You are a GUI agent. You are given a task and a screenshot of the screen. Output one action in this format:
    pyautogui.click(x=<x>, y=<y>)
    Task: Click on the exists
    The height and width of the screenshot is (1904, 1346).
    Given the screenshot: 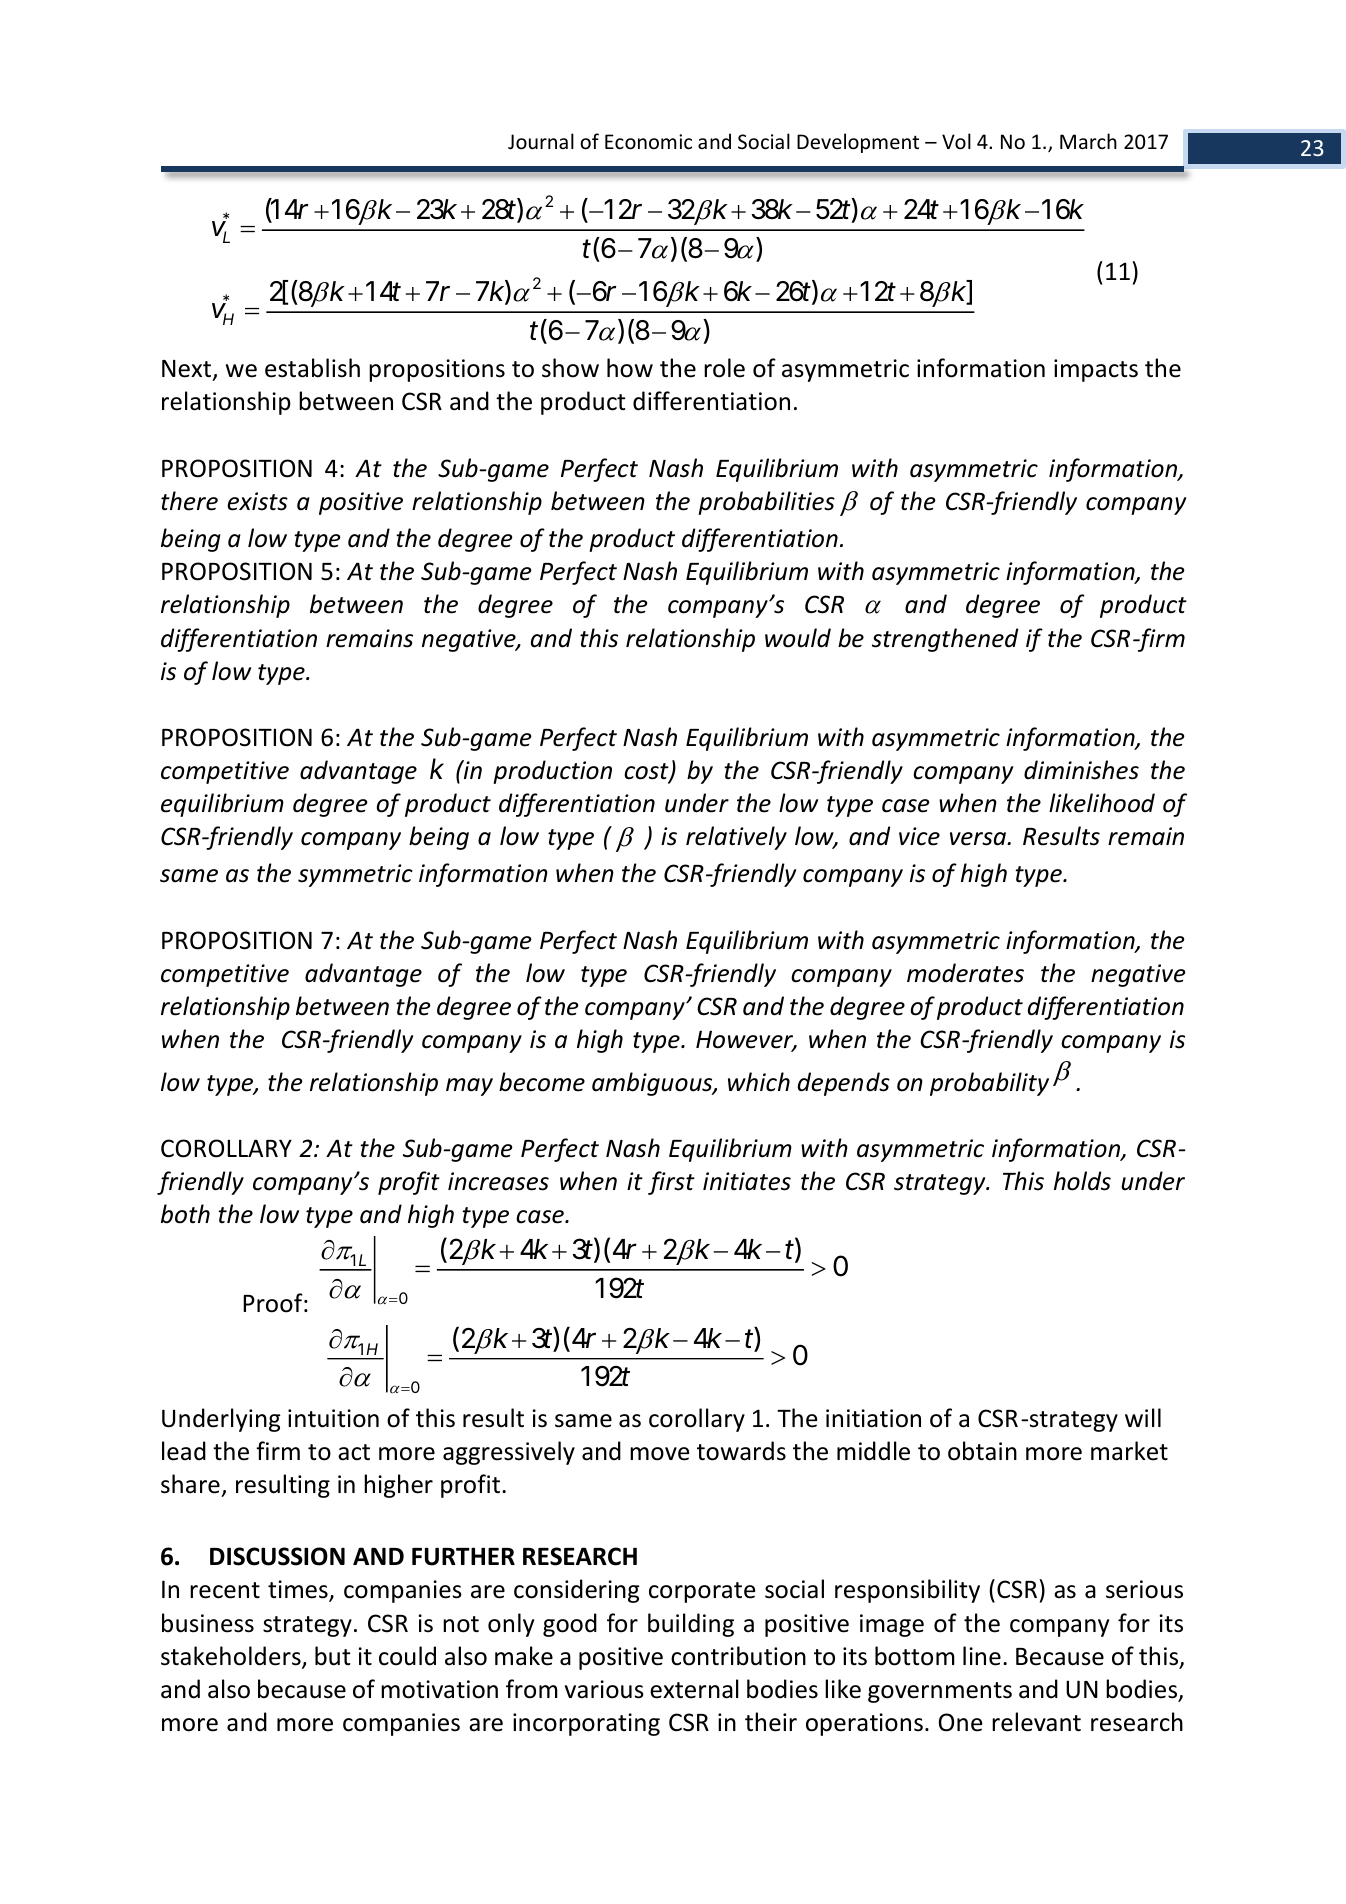 What is the action you would take?
    pyautogui.click(x=257, y=501)
